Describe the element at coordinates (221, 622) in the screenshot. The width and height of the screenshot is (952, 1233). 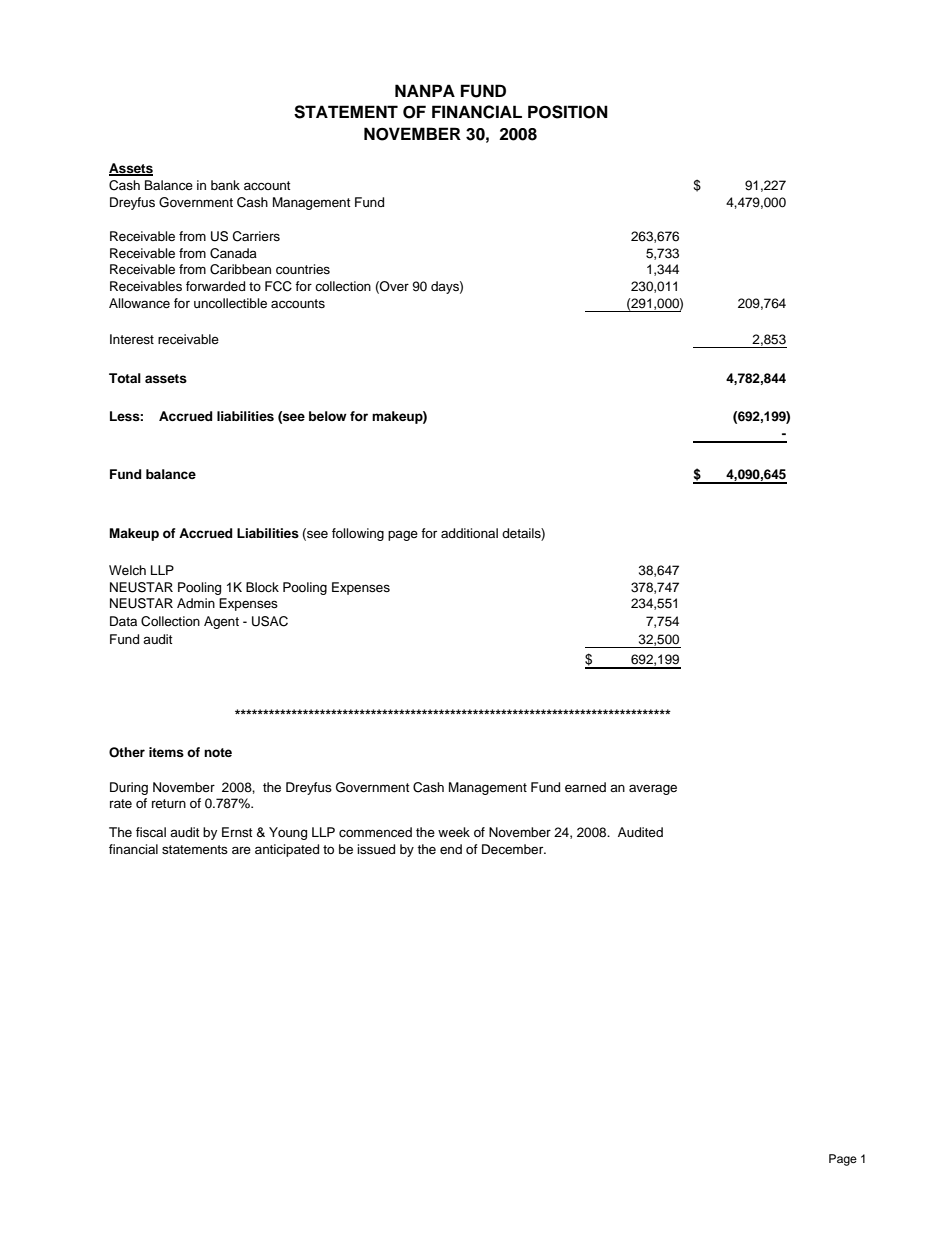
I see `Agent` at that location.
